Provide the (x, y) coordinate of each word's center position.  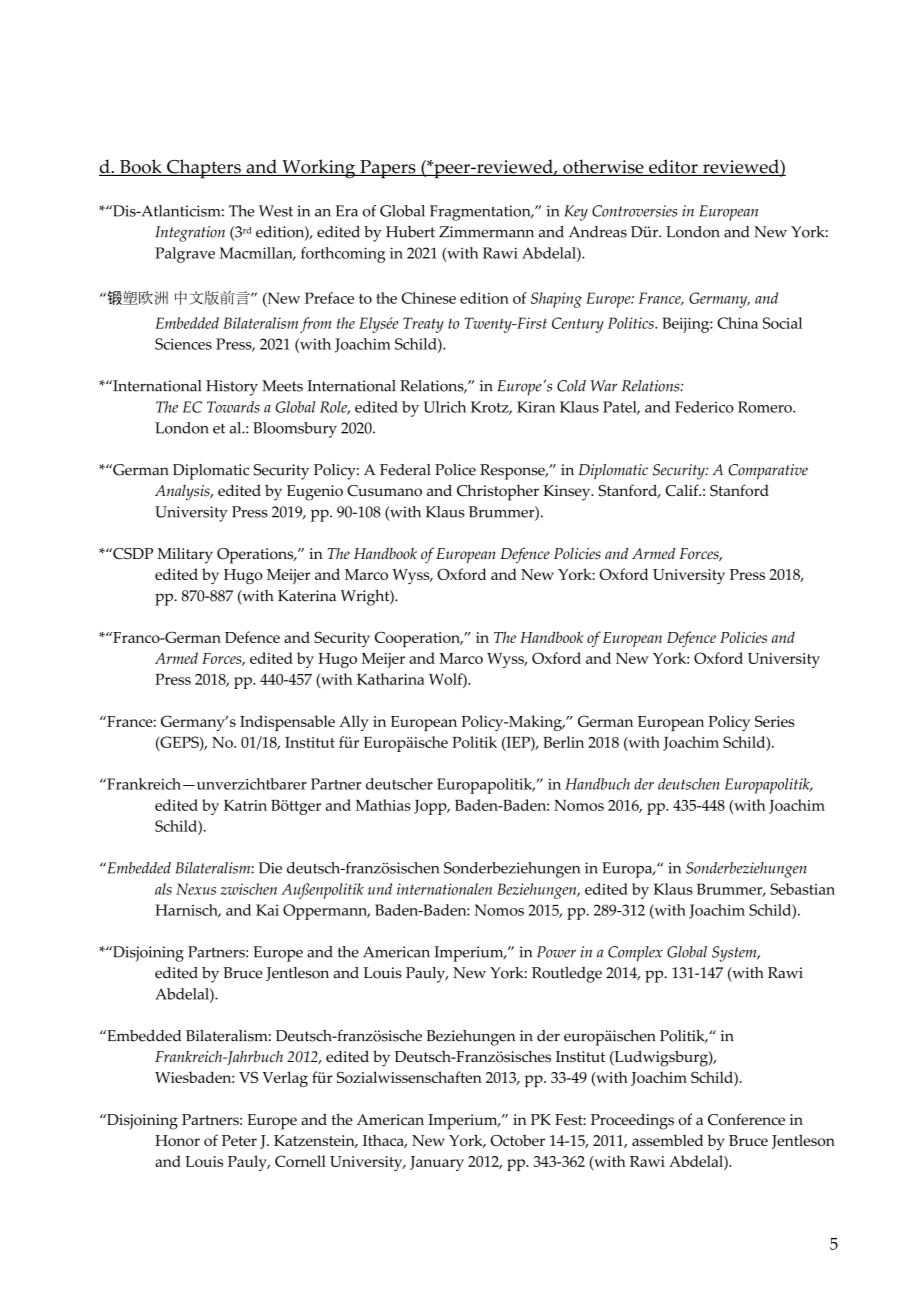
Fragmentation (481, 213)
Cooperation (418, 639)
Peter (239, 1140)
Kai (267, 910)
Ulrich (444, 407)
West (276, 211)
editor (673, 167)
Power (556, 952)
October (518, 1140)
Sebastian (802, 889)
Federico (704, 407)
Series (775, 721)
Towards (233, 407)
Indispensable (287, 723)
